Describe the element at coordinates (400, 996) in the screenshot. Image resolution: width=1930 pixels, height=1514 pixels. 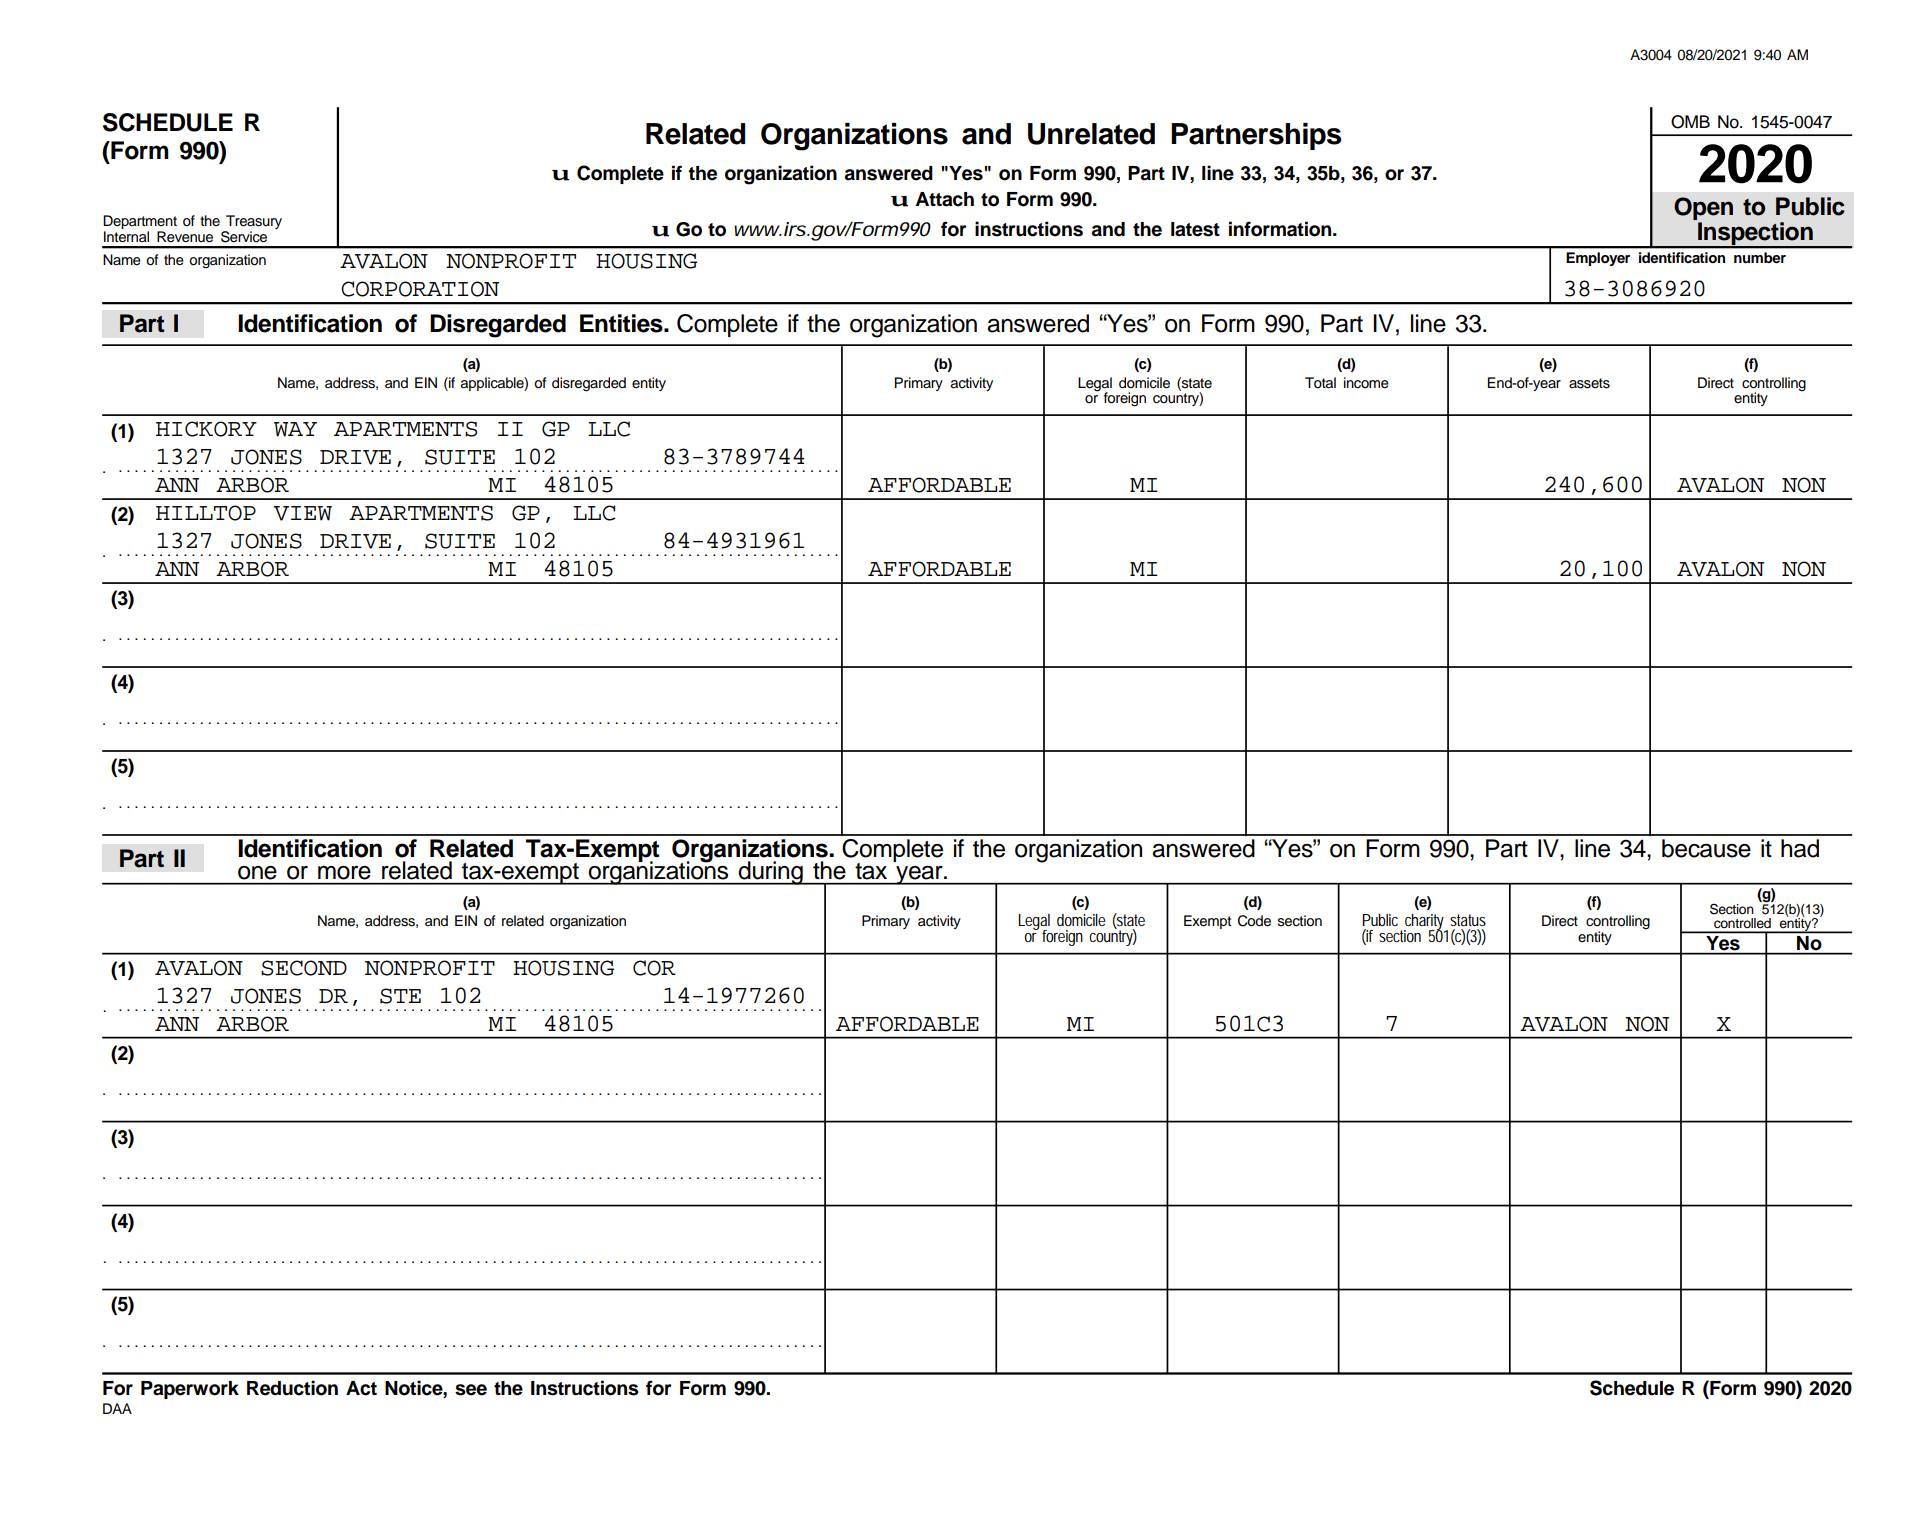
I see `STE` at that location.
